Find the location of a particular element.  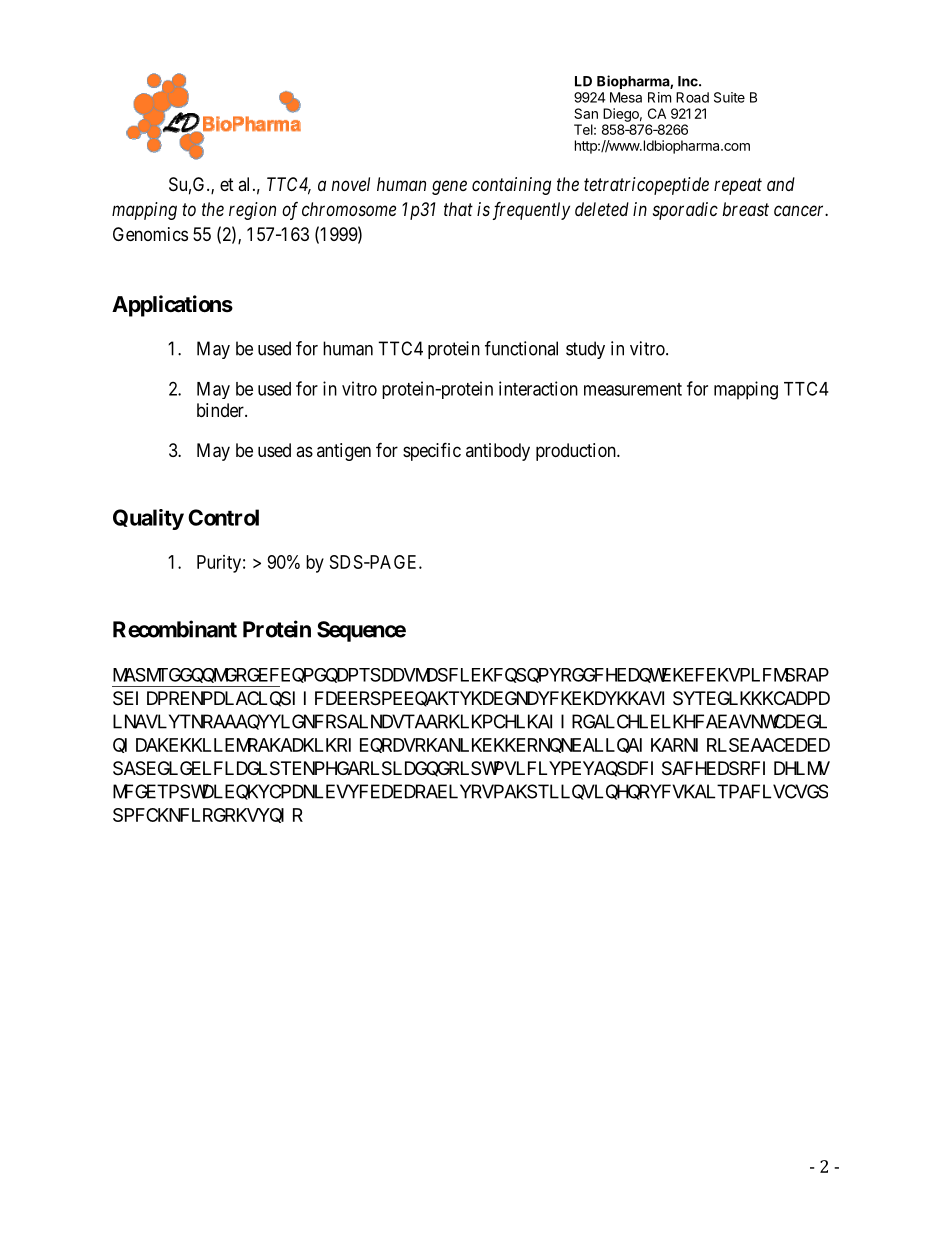

sporadic is located at coordinates (685, 211).
